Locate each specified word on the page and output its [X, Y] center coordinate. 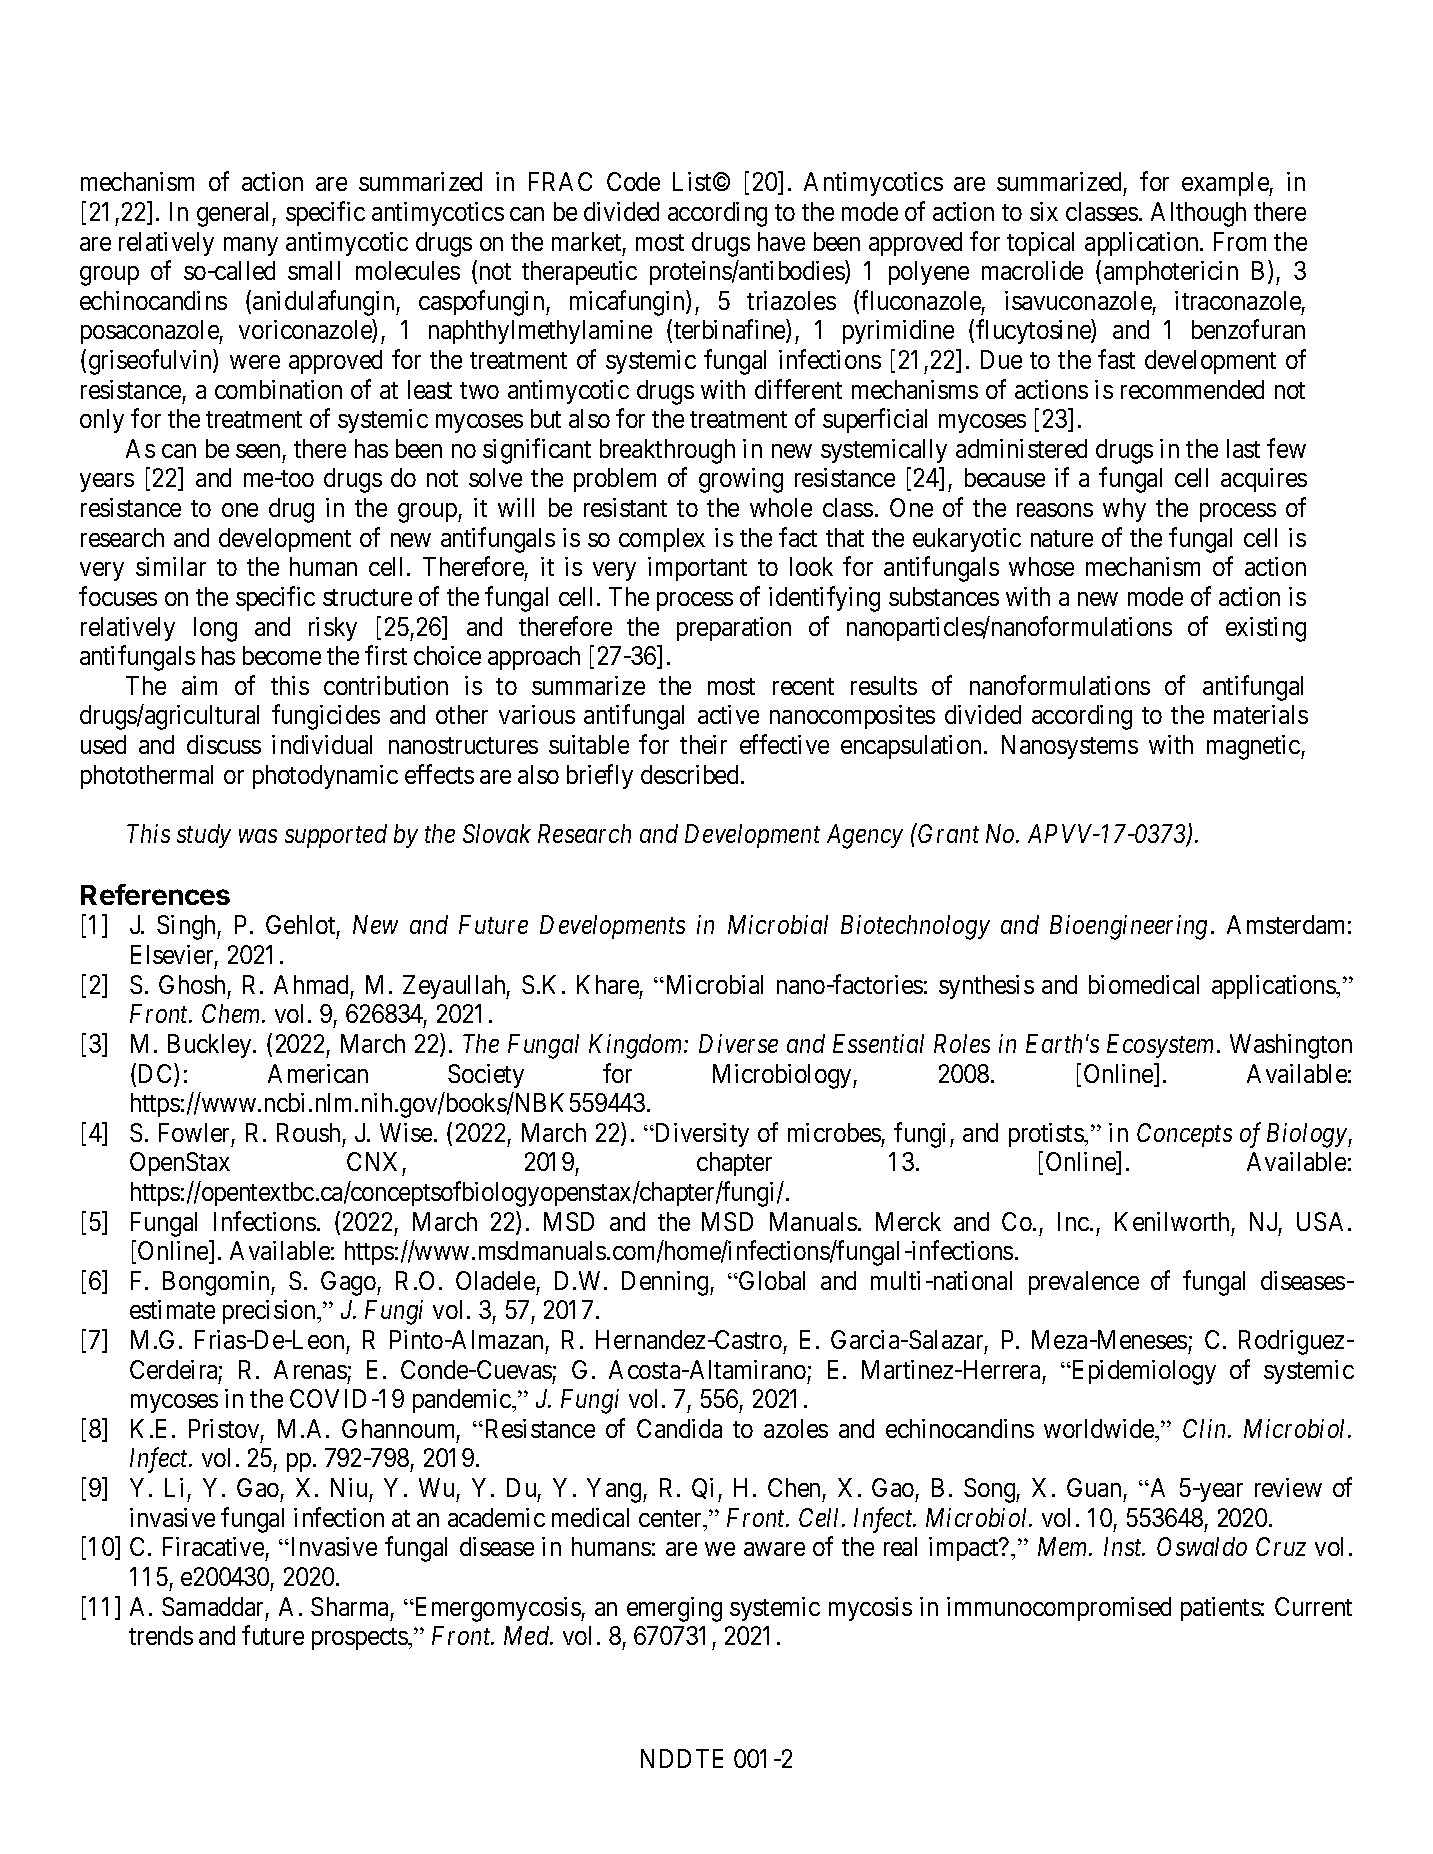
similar [171, 566]
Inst [1124, 1546]
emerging [674, 1609]
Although [1198, 214]
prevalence [1084, 1283]
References [155, 894]
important [697, 569]
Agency [865, 836]
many [251, 246]
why [1124, 510]
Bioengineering [1128, 928]
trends [161, 1635]
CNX [372, 1161]
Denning [666, 1283]
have [781, 241]
